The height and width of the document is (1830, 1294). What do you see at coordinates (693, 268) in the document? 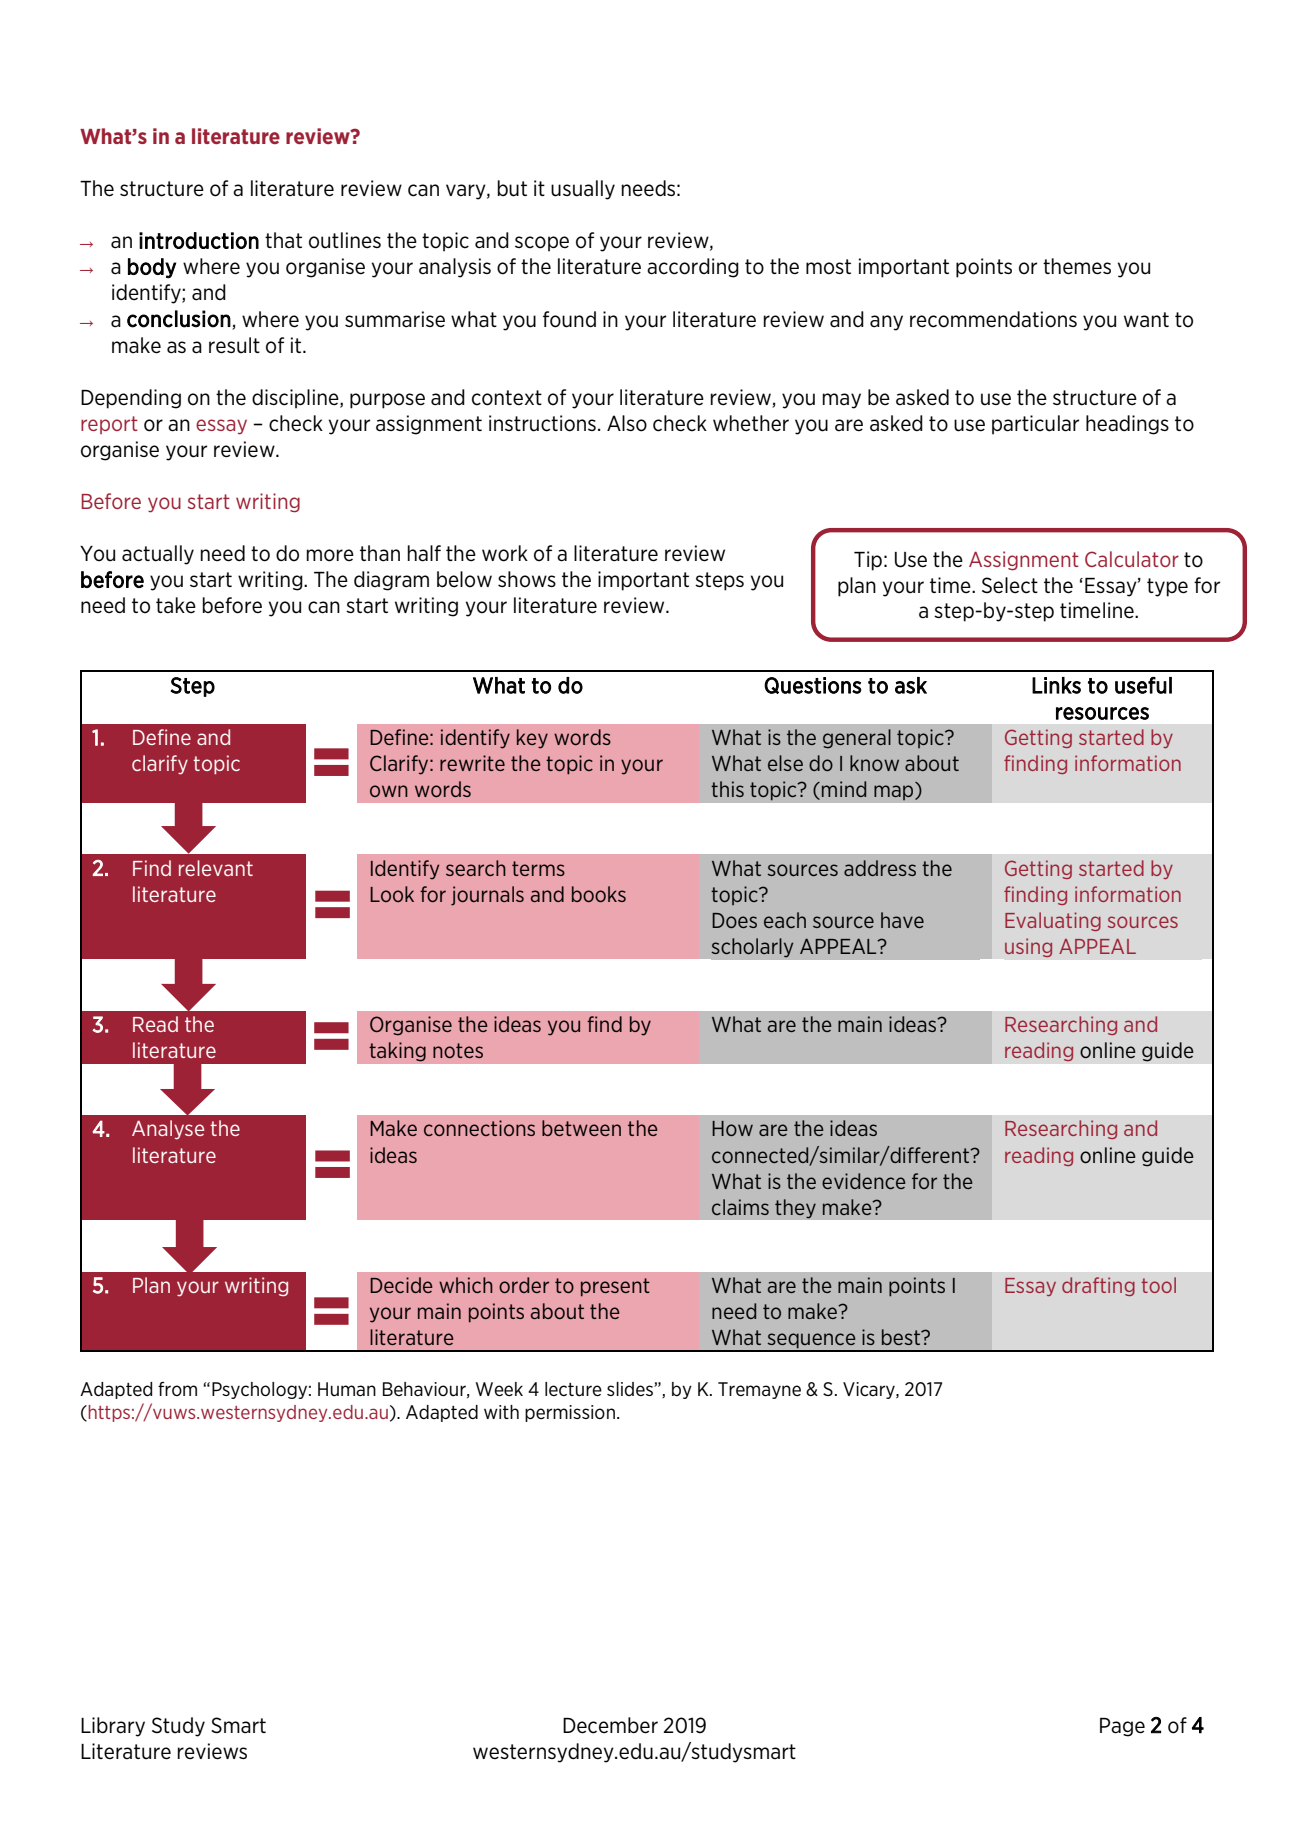
I see `according` at bounding box center [693, 268].
